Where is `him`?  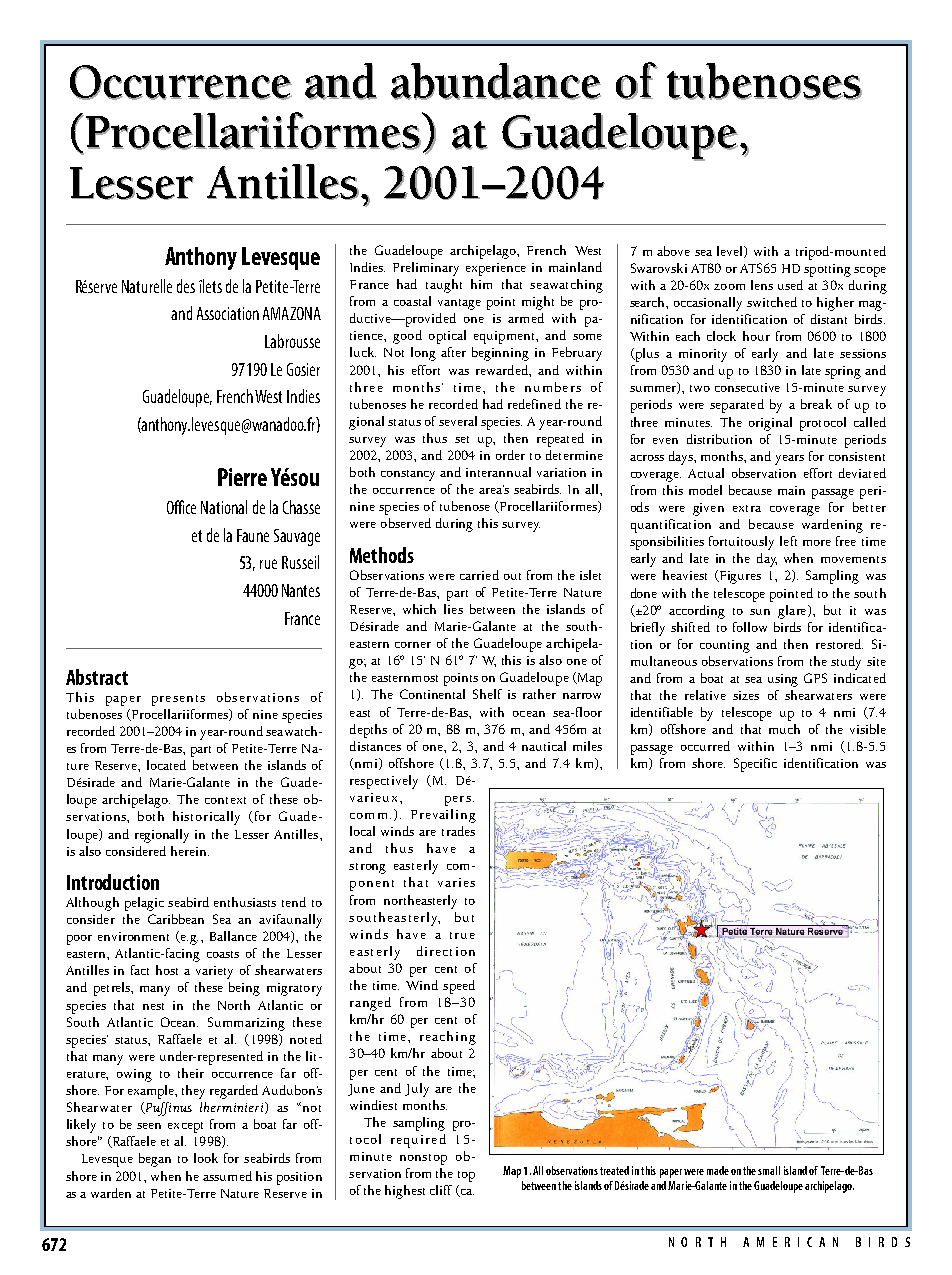 him is located at coordinates (481, 284).
